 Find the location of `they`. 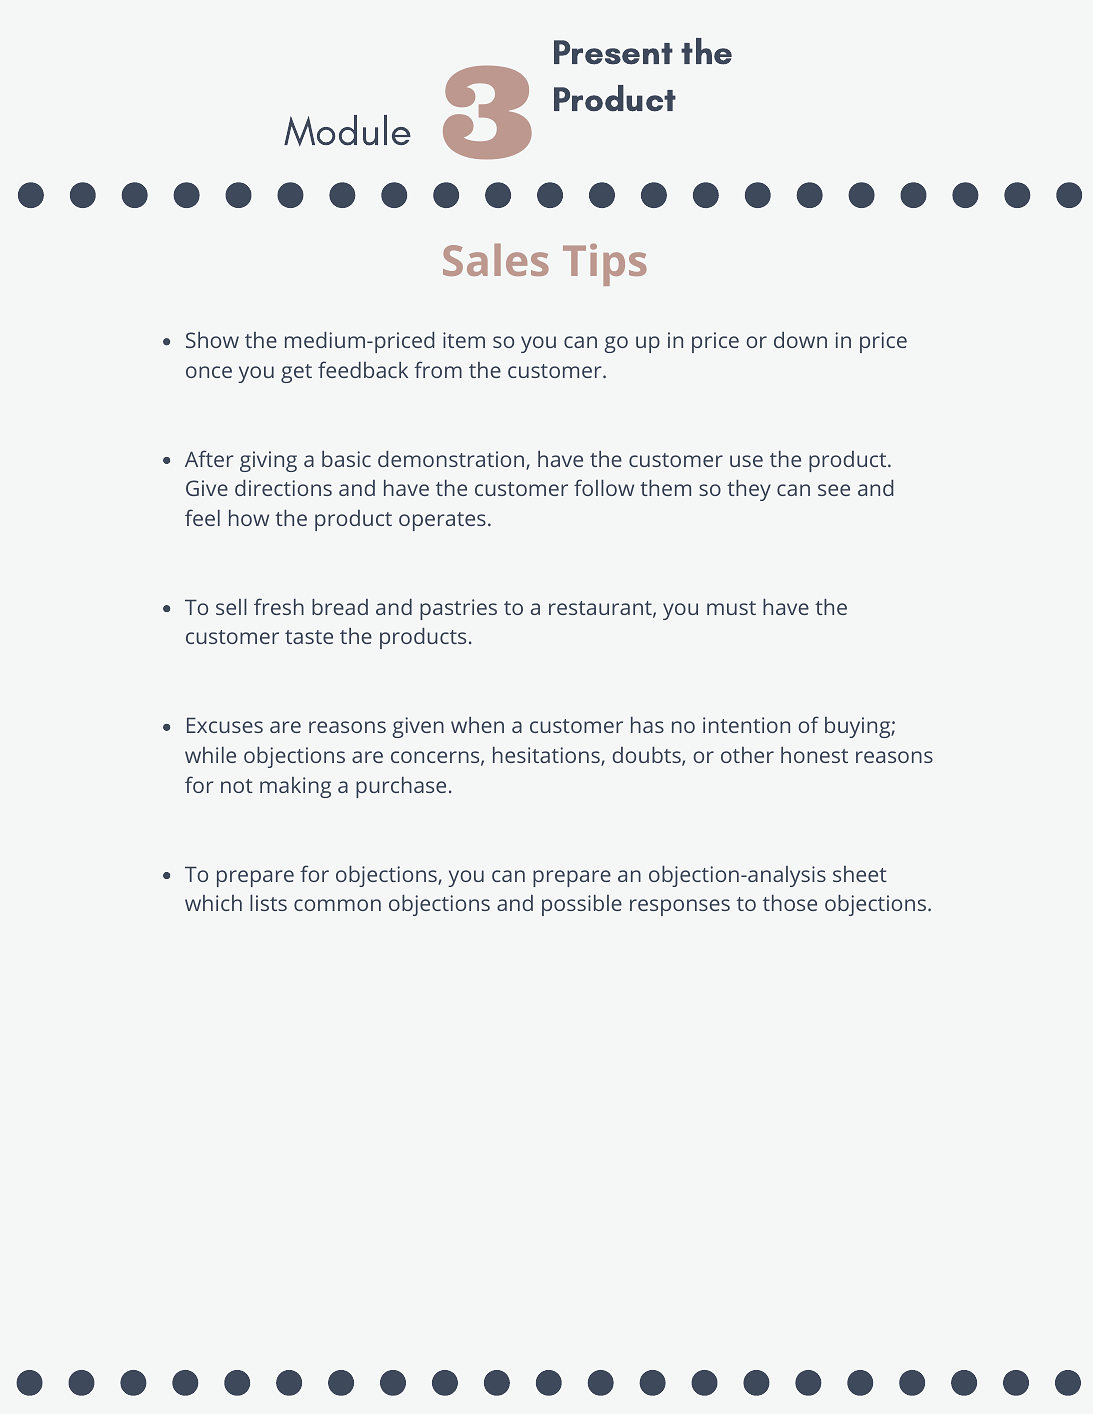

they is located at coordinates (749, 490).
